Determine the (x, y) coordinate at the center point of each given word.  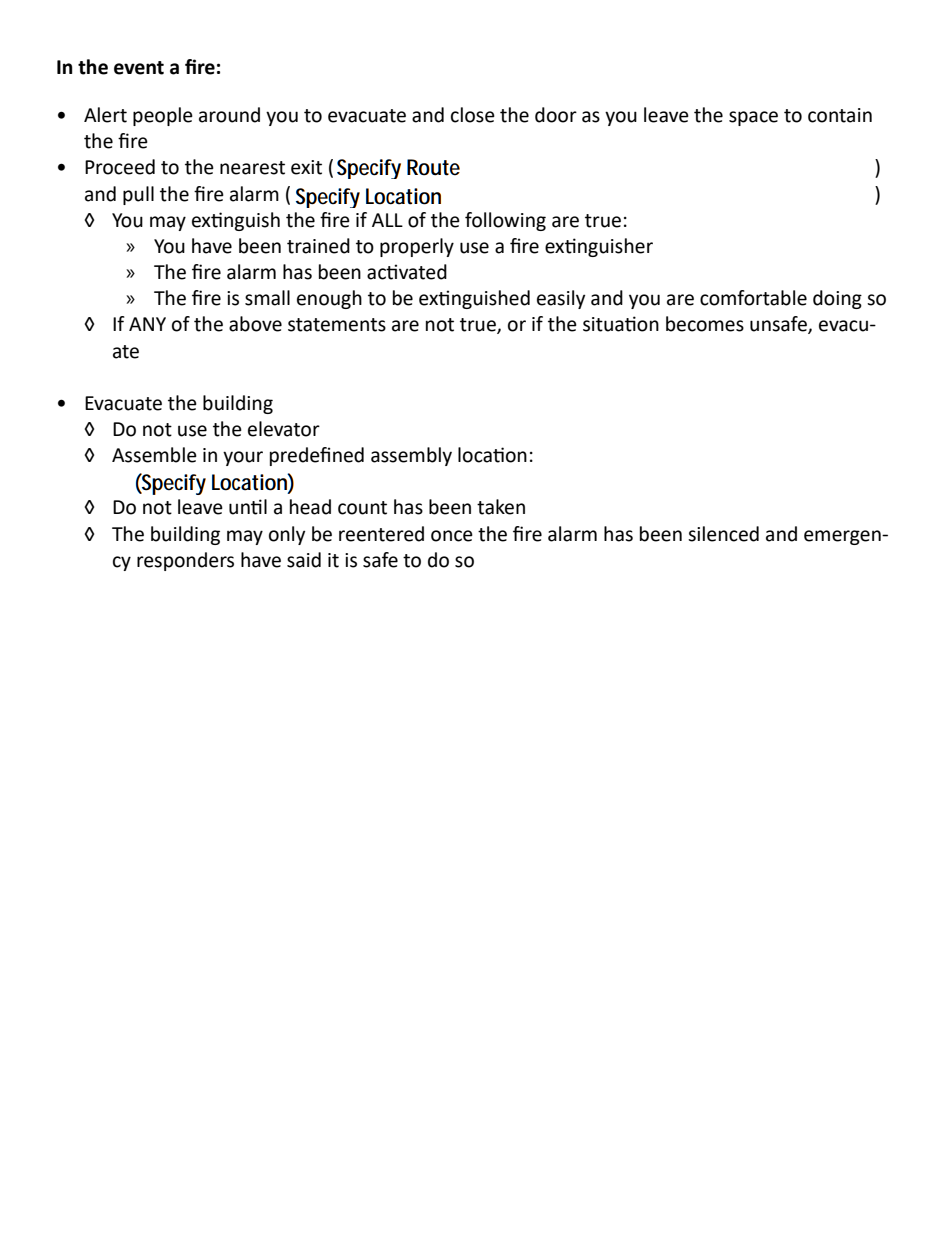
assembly (411, 456)
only (287, 535)
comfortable (753, 298)
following (505, 221)
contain (840, 115)
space (753, 118)
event (139, 68)
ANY (147, 324)
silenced (723, 534)
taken (501, 507)
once (452, 536)
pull (138, 195)
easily (561, 299)
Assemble (154, 455)
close (473, 115)
